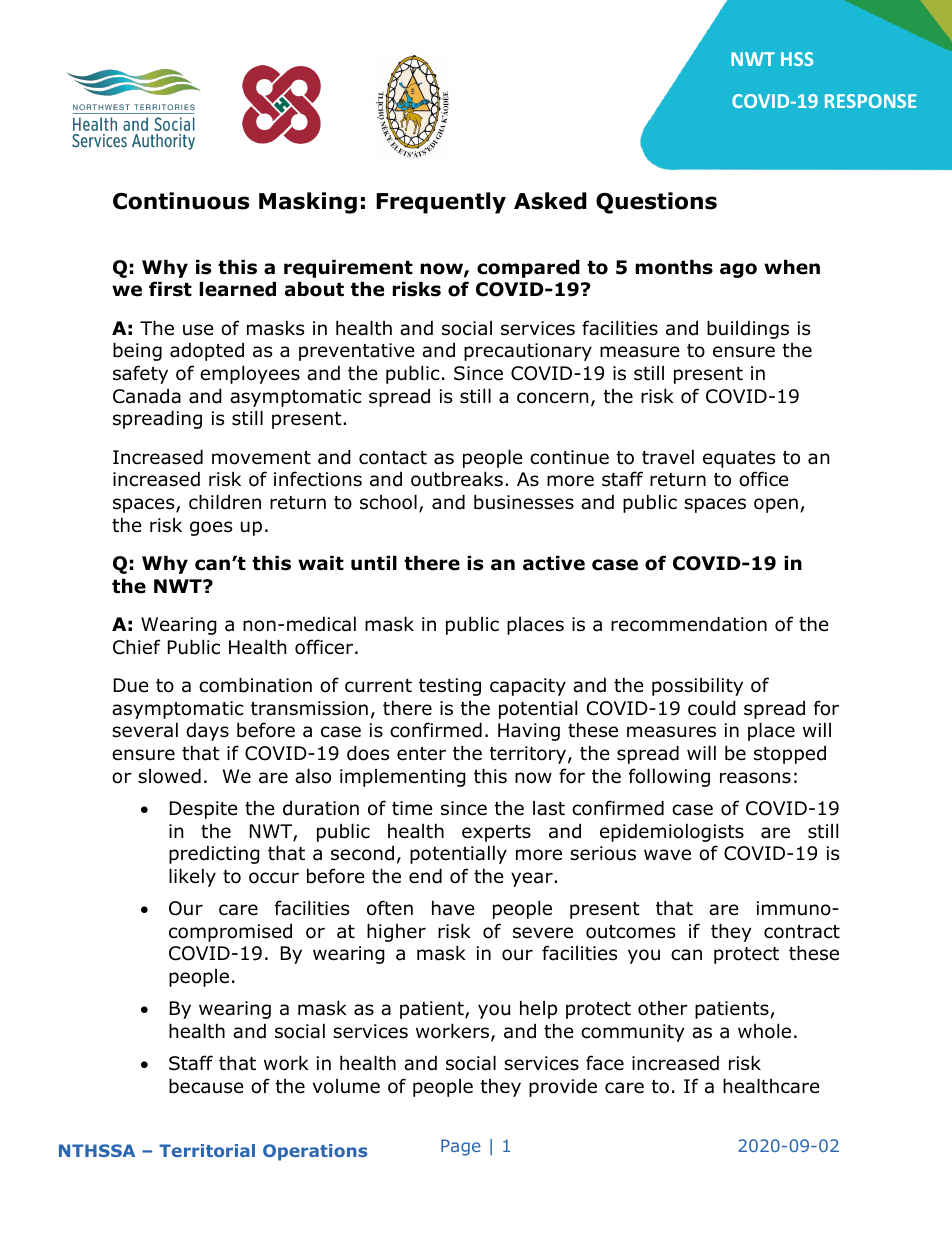  Describe the element at coordinates (204, 810) in the page. I see `Despite` at that location.
